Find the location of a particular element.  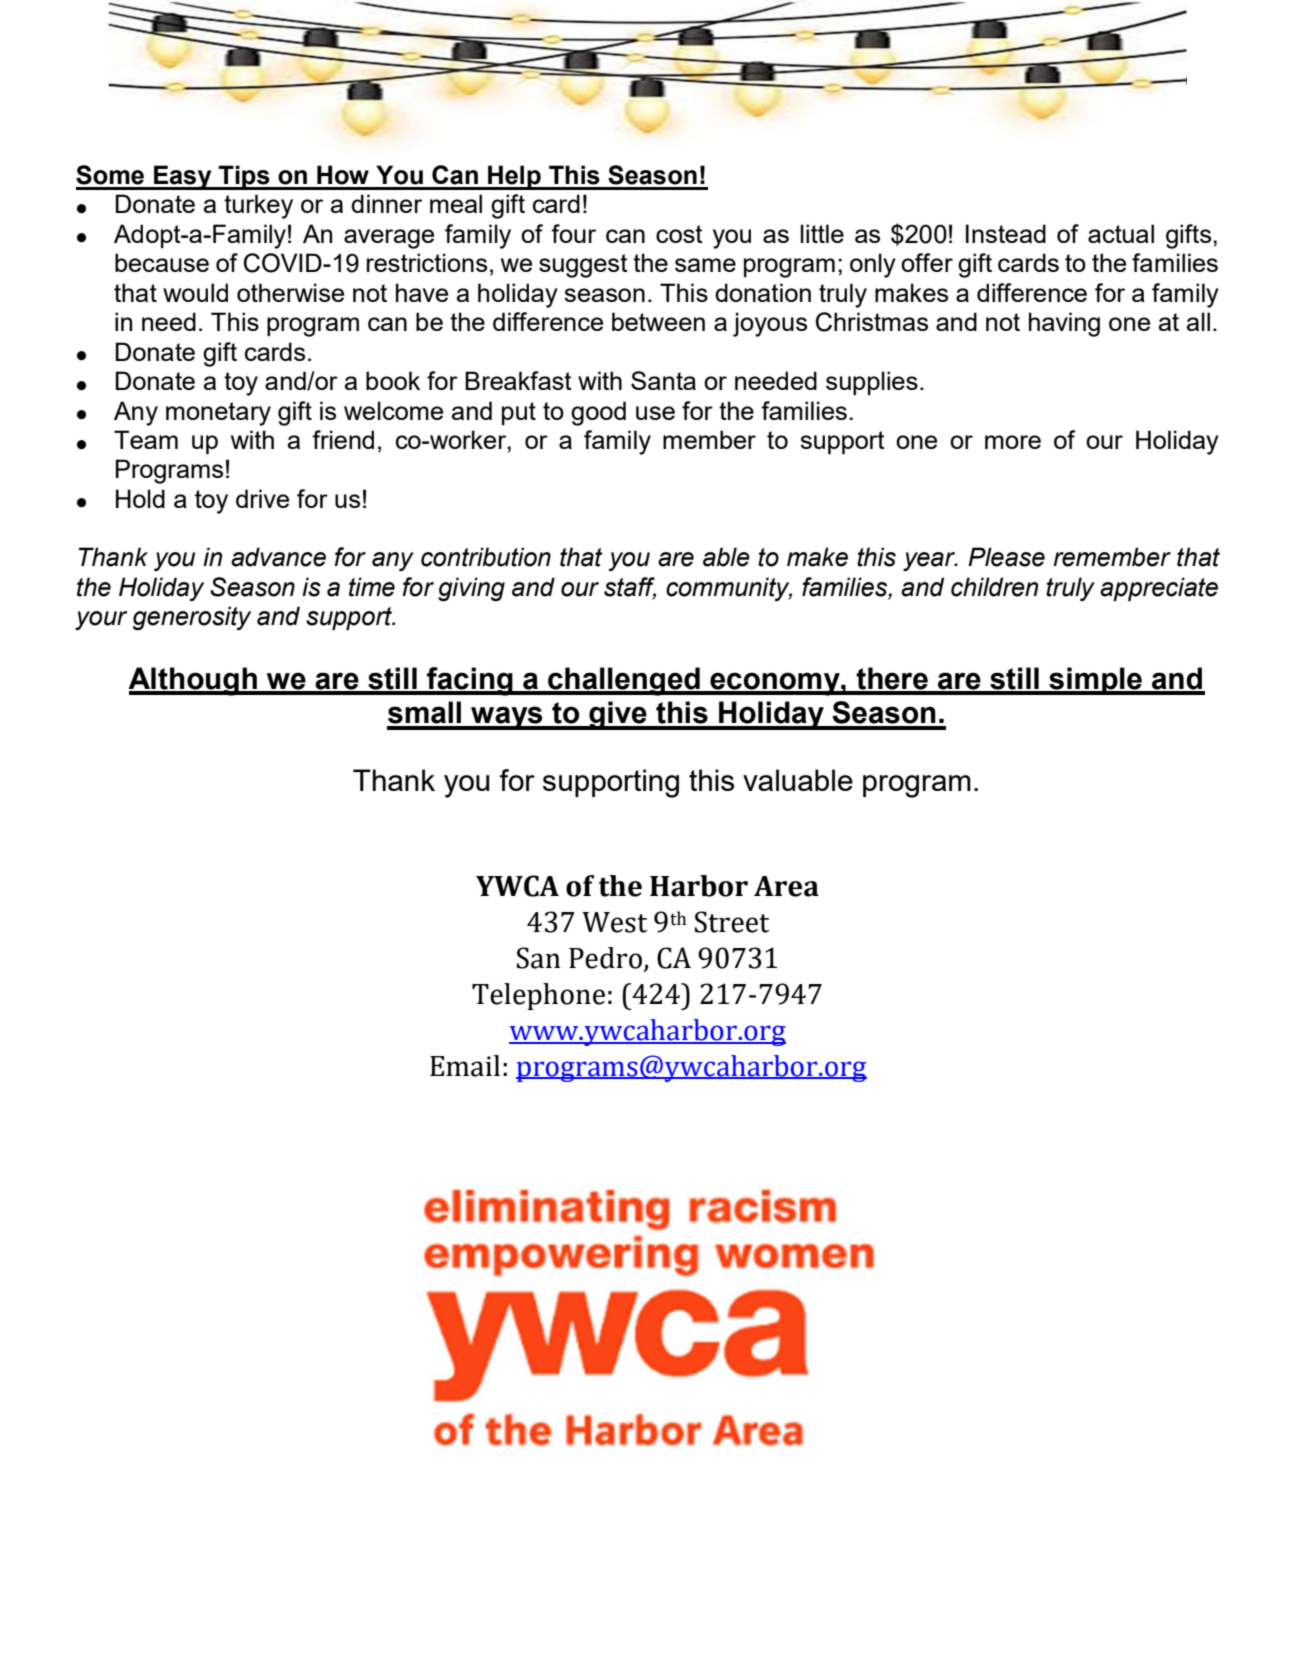

Email is located at coordinates (465, 1066).
